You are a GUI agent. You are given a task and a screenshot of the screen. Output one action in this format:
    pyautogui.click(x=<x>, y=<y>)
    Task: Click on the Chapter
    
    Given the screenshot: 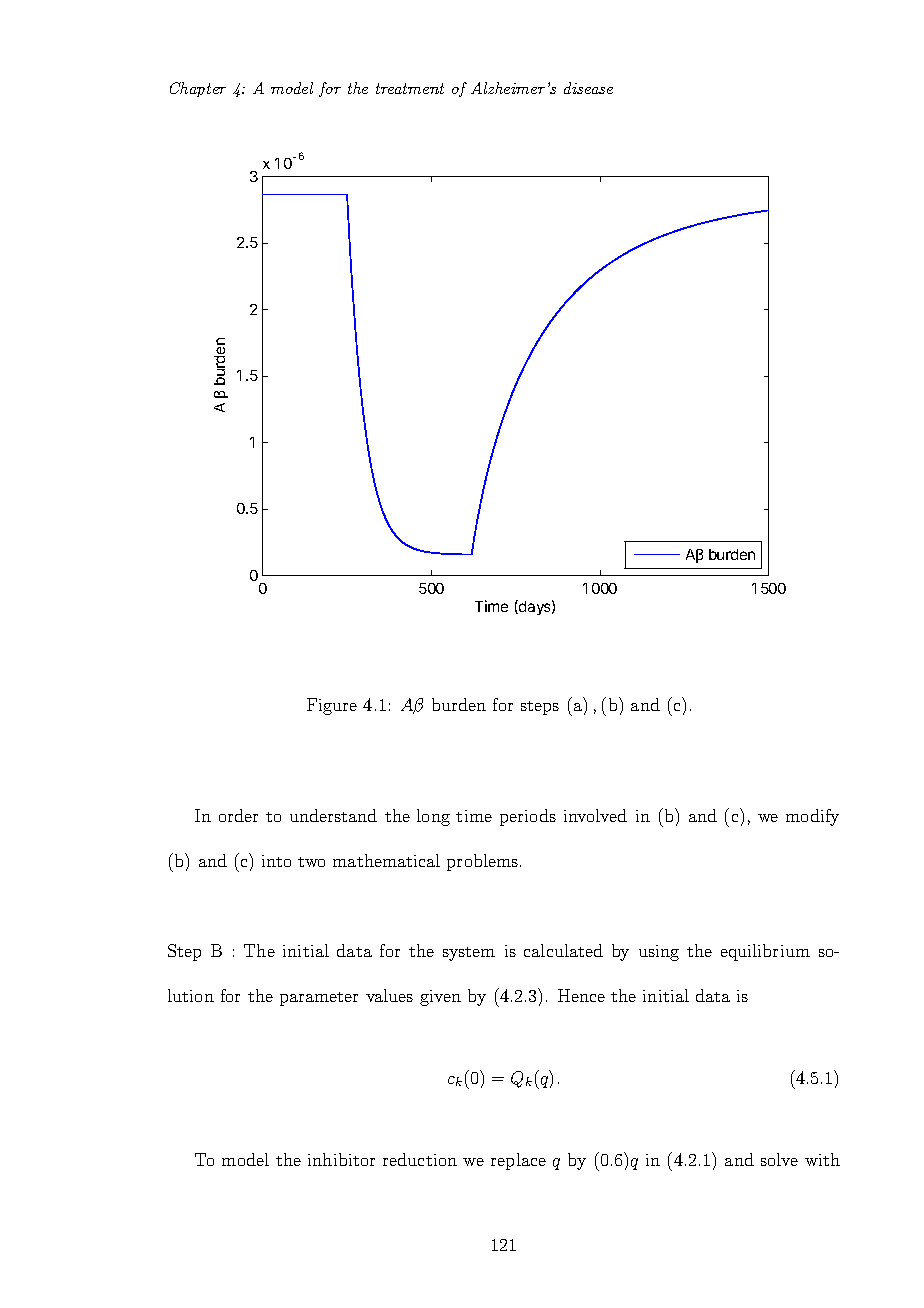 What is the action you would take?
    pyautogui.click(x=198, y=89)
